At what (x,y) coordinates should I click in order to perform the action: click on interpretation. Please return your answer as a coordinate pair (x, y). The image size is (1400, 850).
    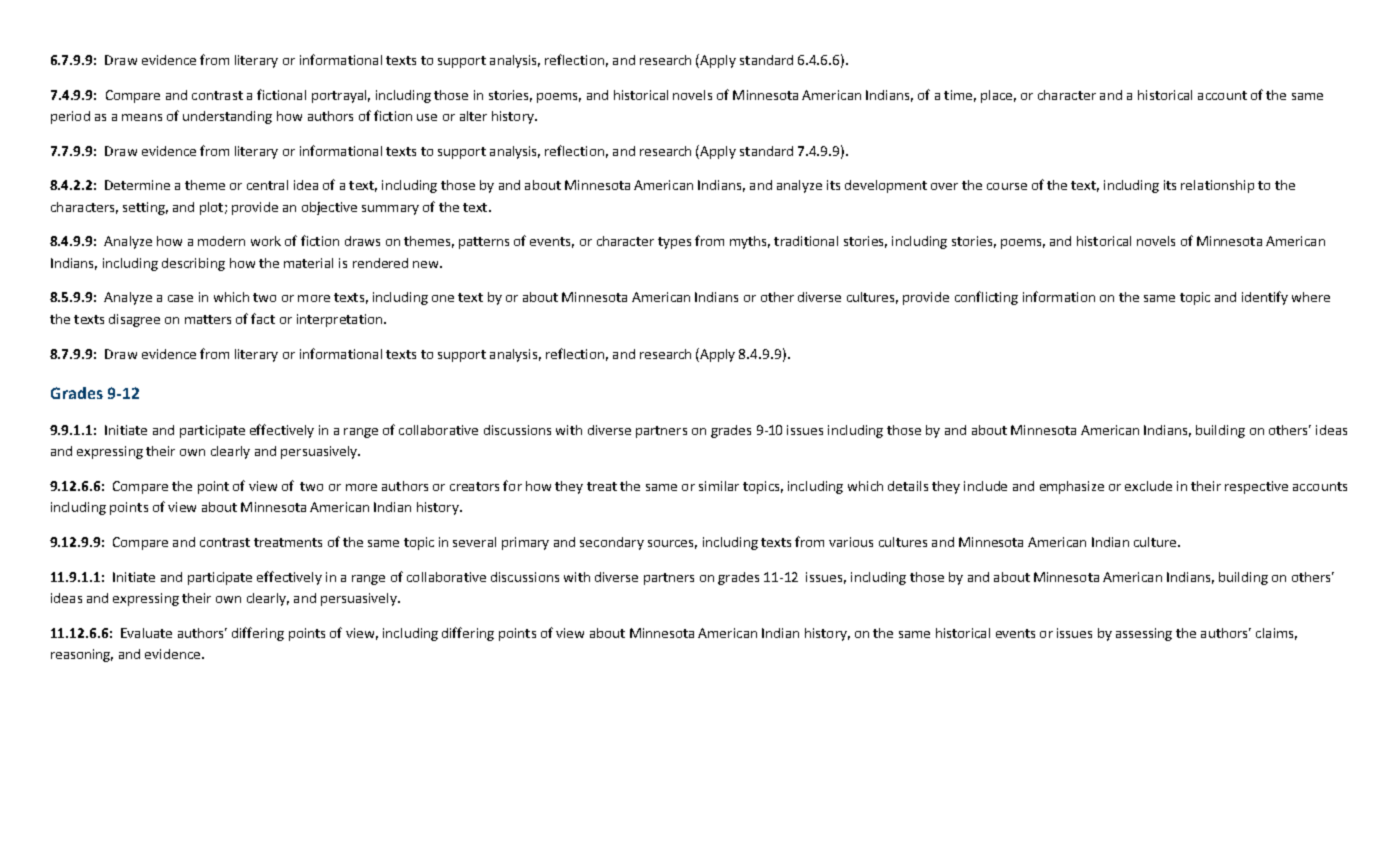
    Looking at the image, I should click on (341, 320).
